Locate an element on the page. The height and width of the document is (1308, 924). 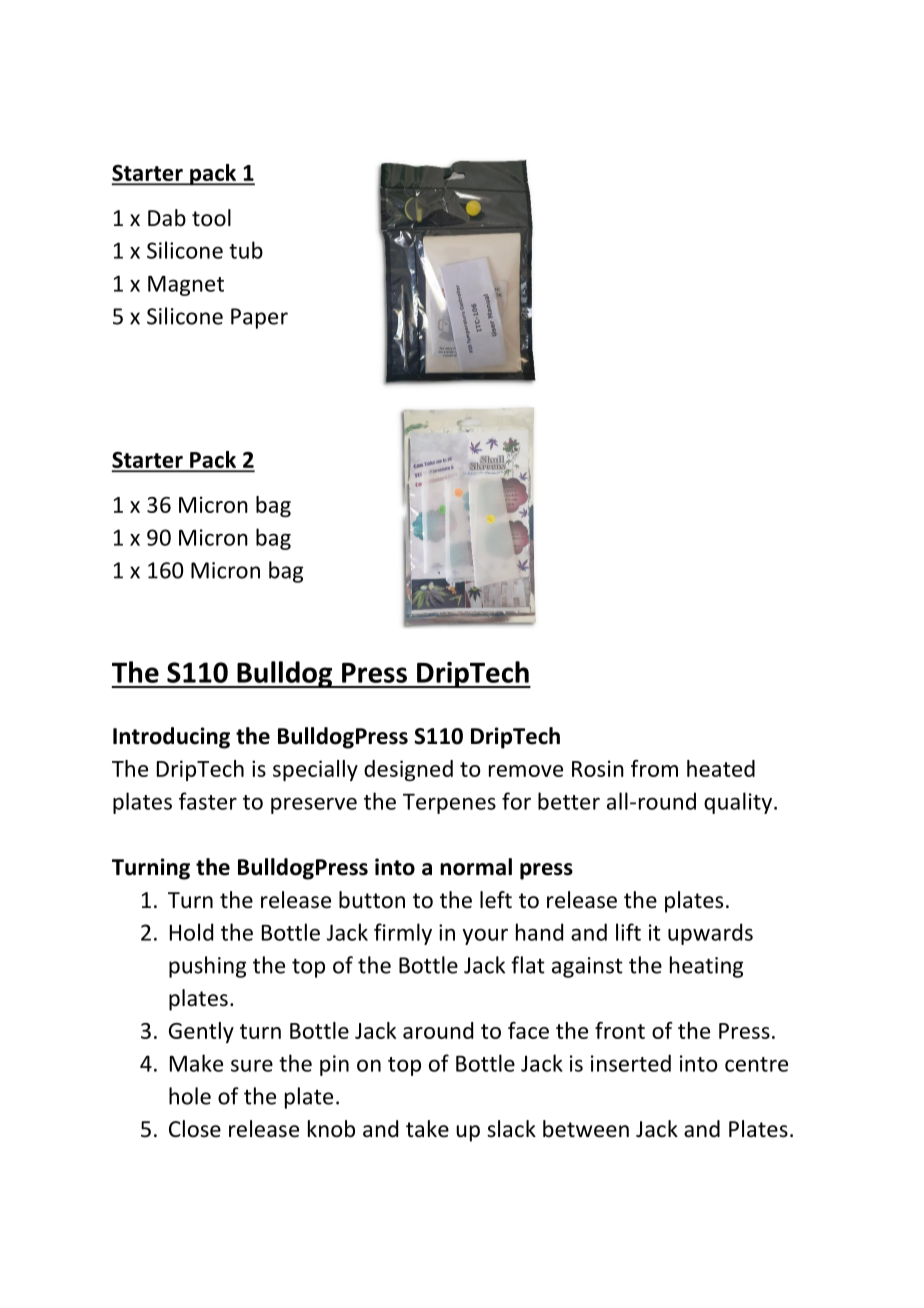
hole is located at coordinates (190, 1096).
